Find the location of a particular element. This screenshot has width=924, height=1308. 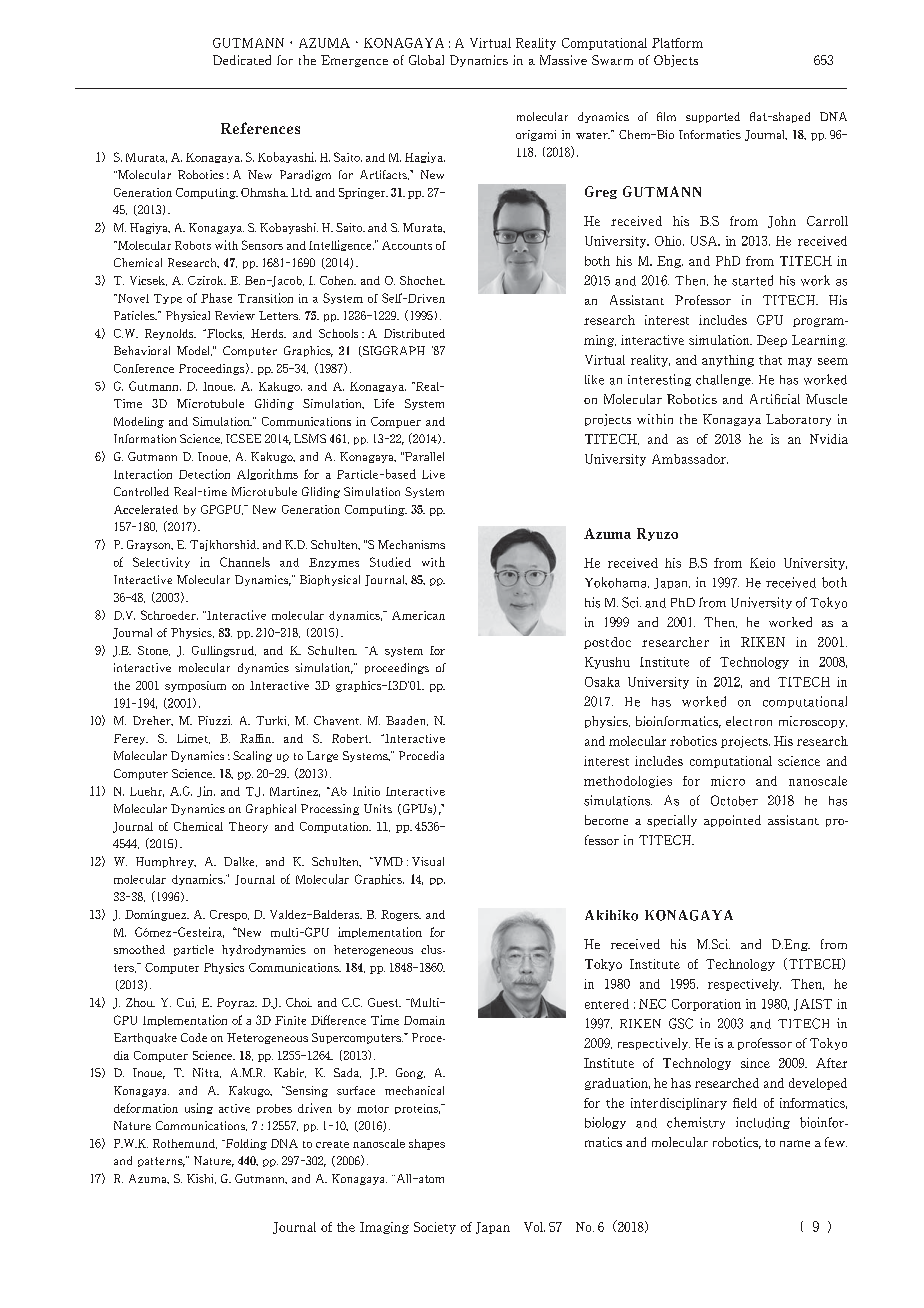

Live is located at coordinates (433, 474).
